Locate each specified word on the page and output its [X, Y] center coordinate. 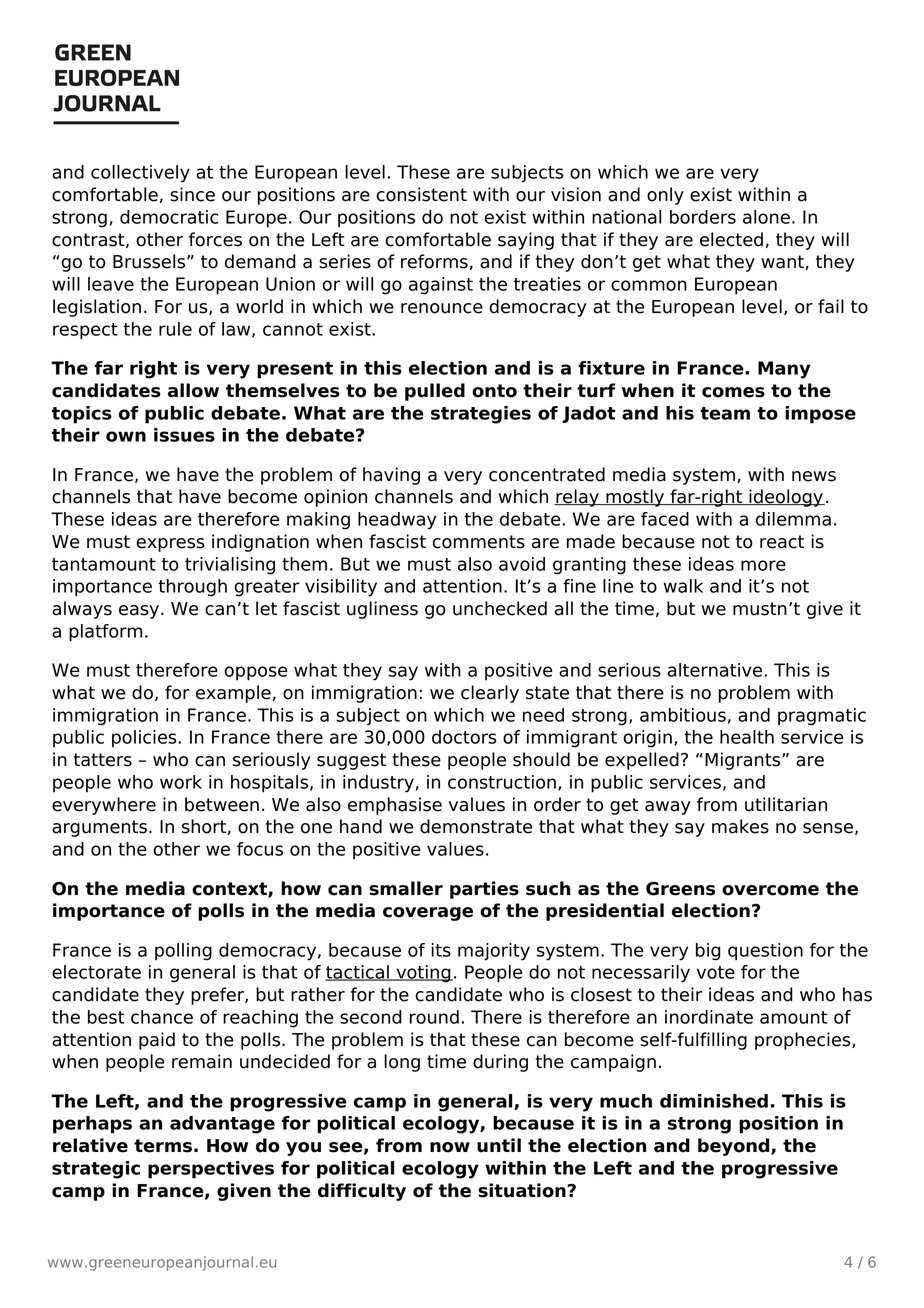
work [181, 782]
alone [766, 217]
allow [193, 390]
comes [733, 392]
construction [502, 782]
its [441, 950]
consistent [421, 194]
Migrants [744, 761]
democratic [169, 217]
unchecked [500, 608]
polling [183, 952]
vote [716, 972]
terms [163, 1146]
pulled [435, 392]
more [763, 565]
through [192, 588]
